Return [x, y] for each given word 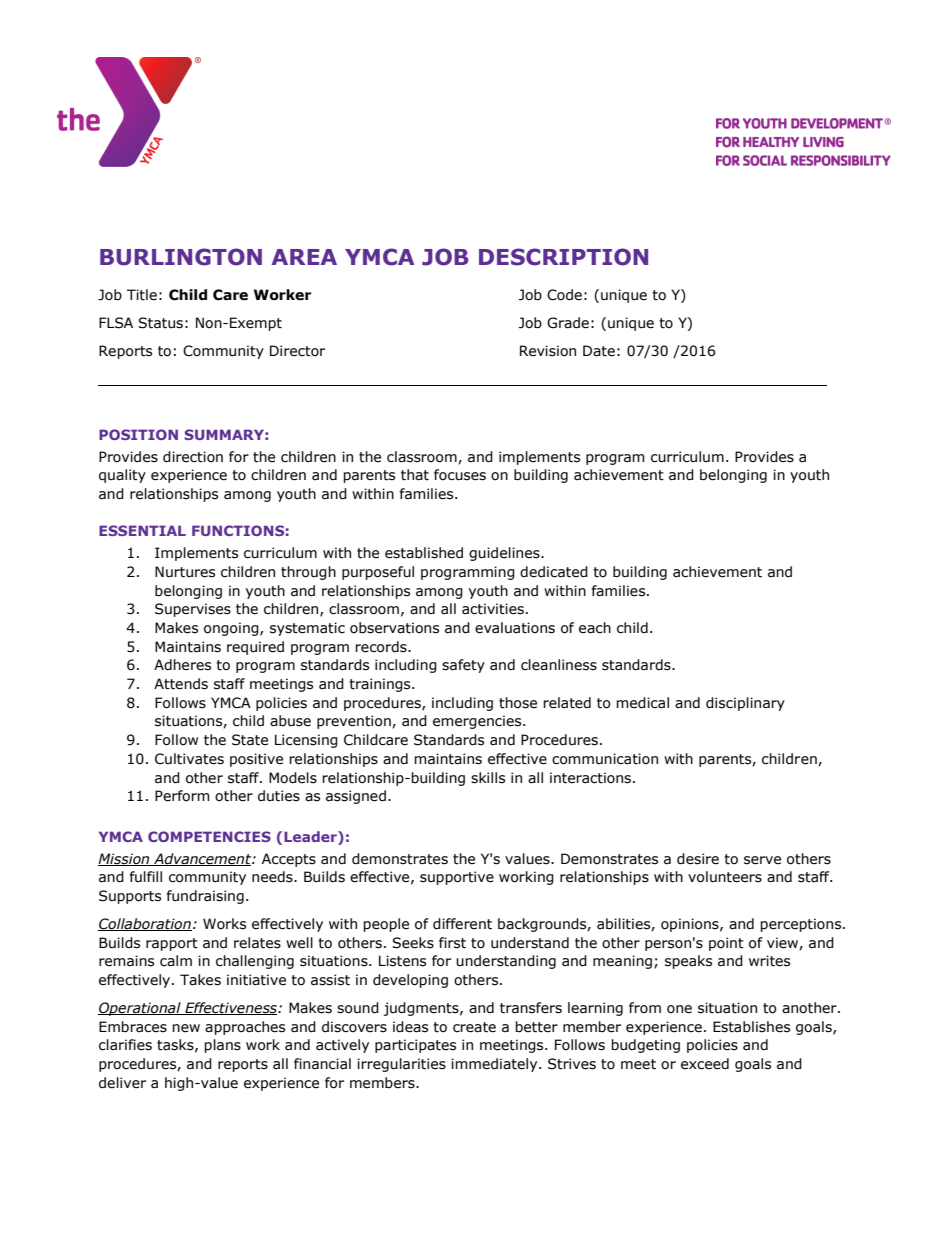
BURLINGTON [181, 257]
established [424, 553]
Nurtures [185, 572]
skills [488, 778]
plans [222, 1046]
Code [564, 295]
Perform [182, 796]
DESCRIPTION [563, 257]
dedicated [554, 572]
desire [698, 859]
